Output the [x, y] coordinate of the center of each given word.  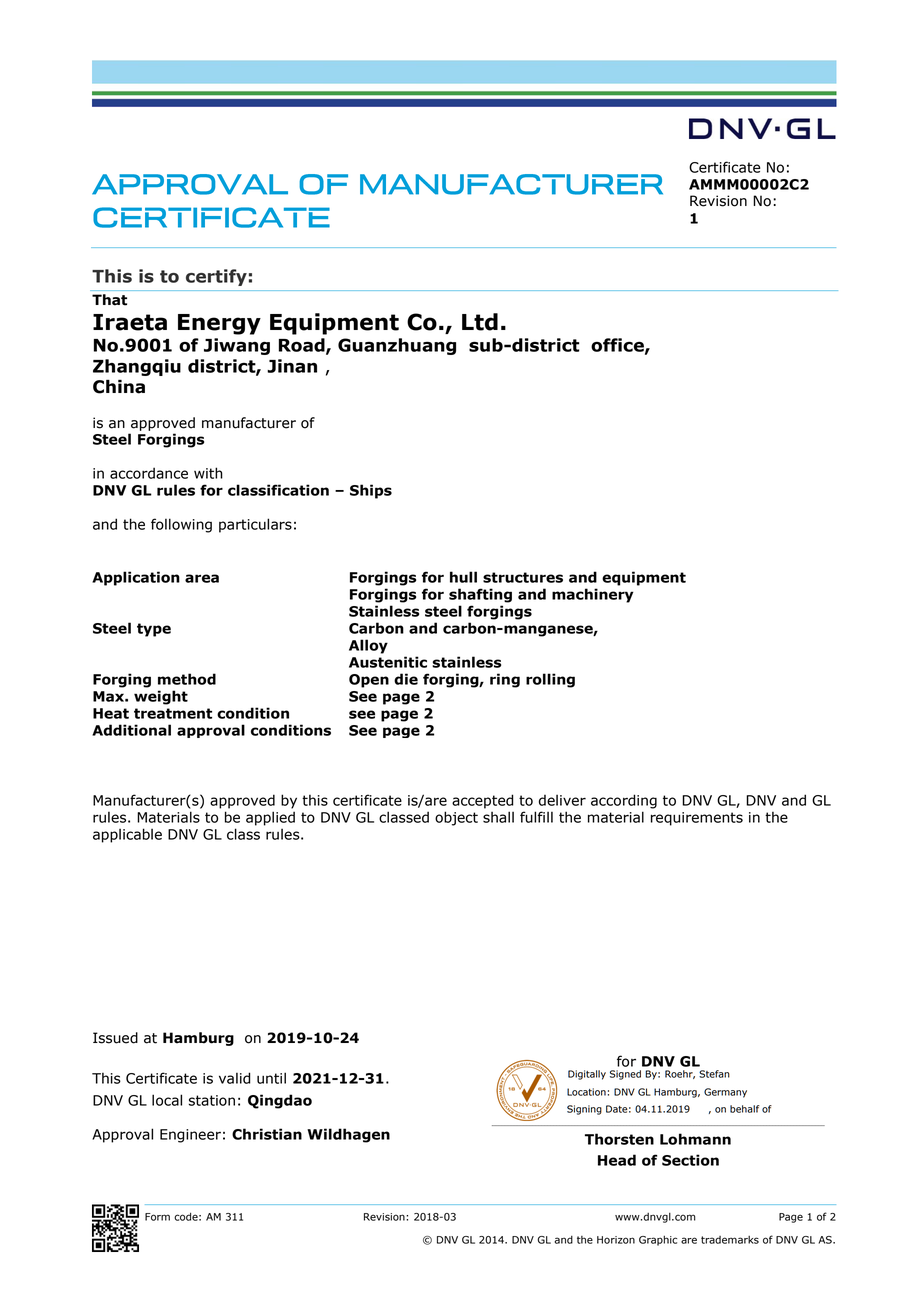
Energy [219, 324]
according [624, 801]
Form [157, 1217]
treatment [173, 713]
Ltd [480, 322]
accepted [483, 801]
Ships [371, 491]
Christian [267, 1134]
